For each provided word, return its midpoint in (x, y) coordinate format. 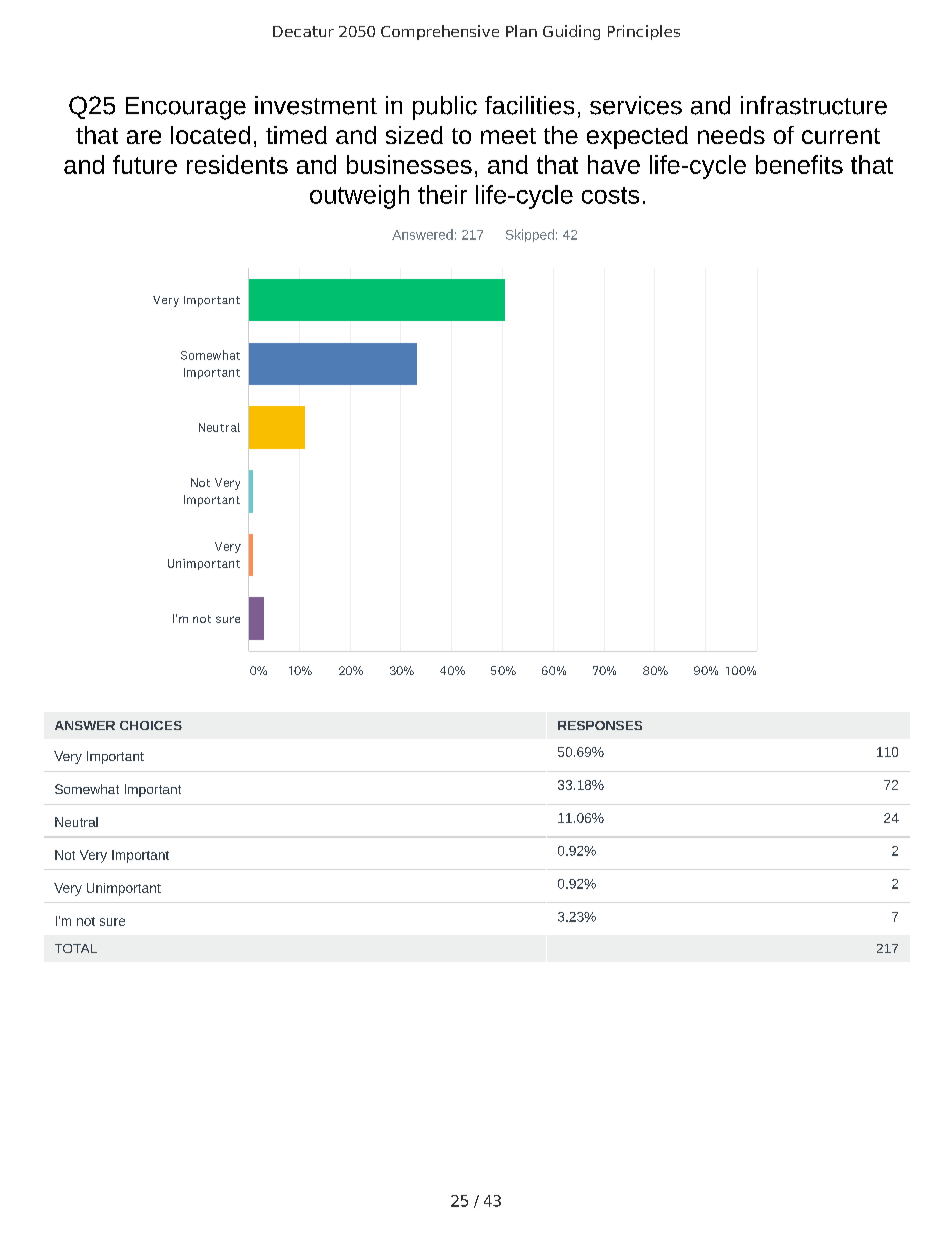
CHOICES (151, 725)
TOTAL (76, 948)
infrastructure (814, 105)
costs (610, 195)
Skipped (530, 235)
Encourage (186, 108)
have (614, 164)
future (145, 164)
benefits (799, 164)
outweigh (359, 197)
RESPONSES (600, 725)
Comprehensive (440, 32)
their (442, 194)
